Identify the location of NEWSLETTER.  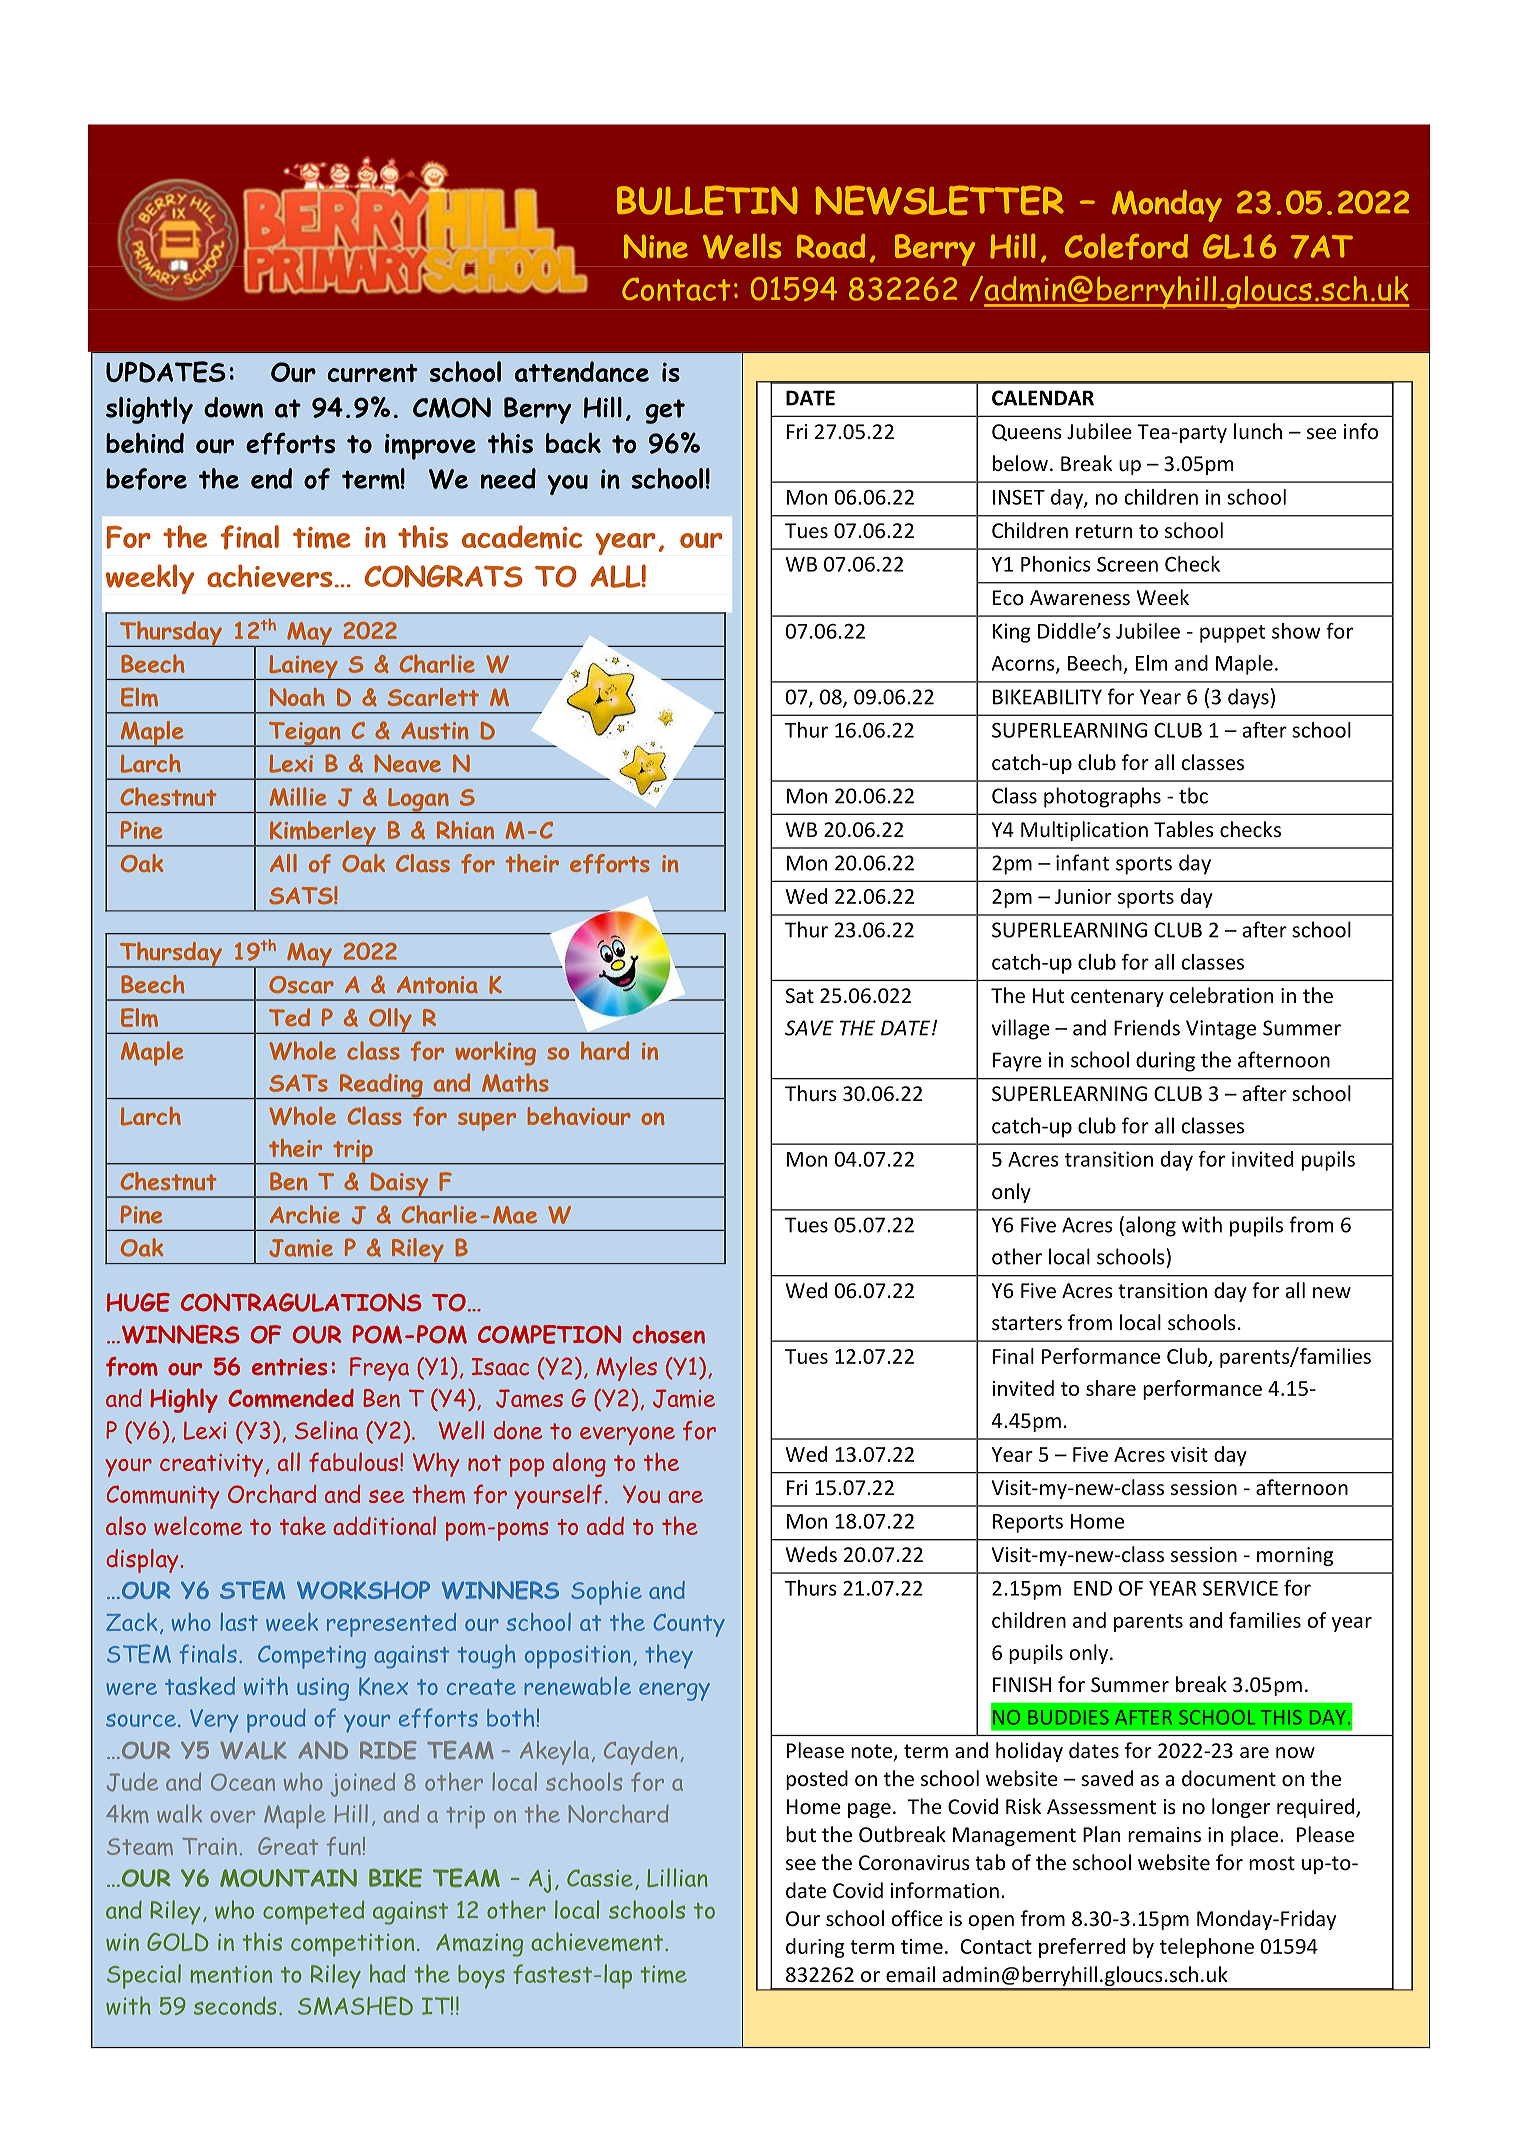
(939, 200).
